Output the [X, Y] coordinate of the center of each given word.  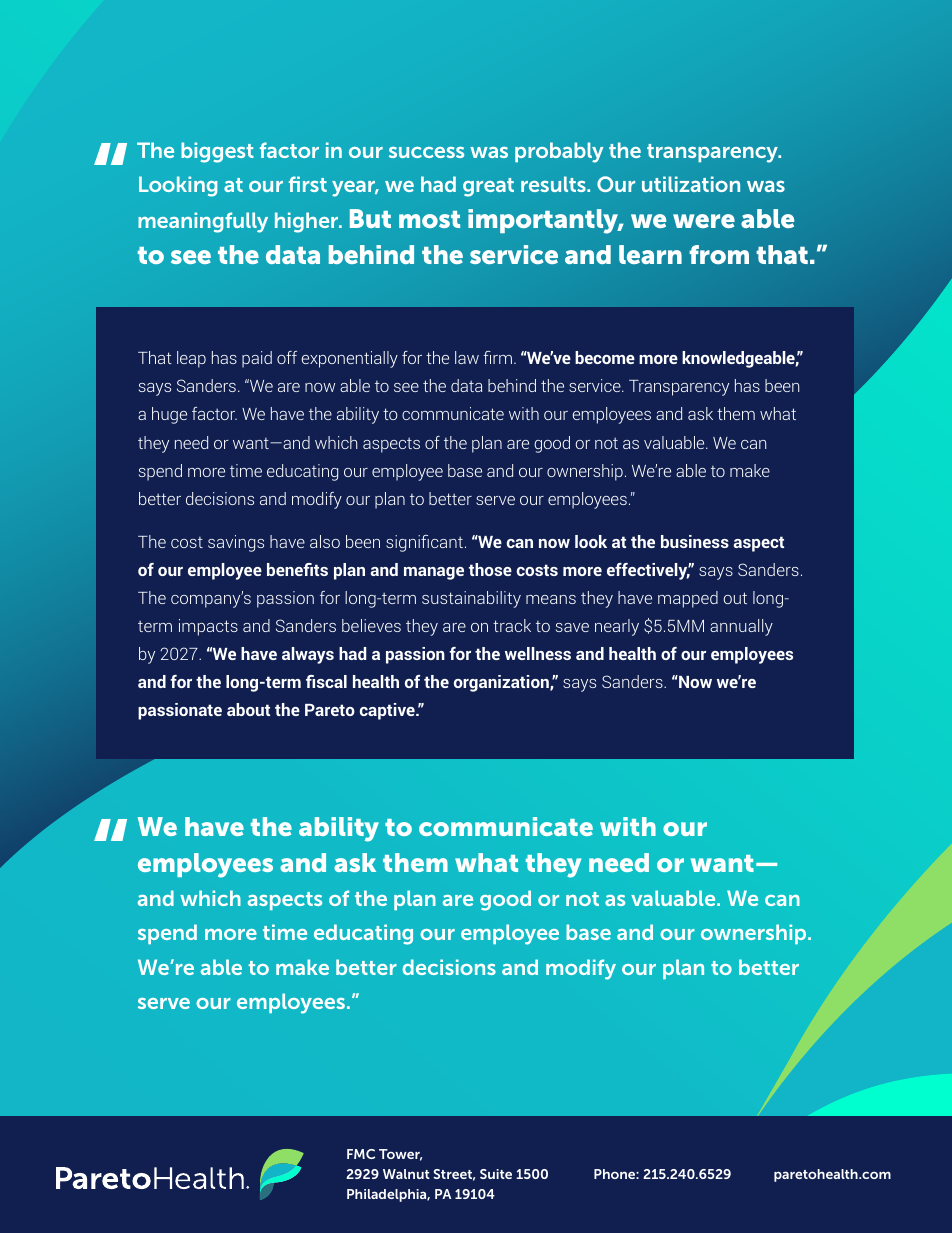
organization [502, 683]
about [248, 709]
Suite [496, 1174]
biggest [217, 152]
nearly [617, 627]
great [488, 187]
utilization [691, 184]
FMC [361, 1154]
